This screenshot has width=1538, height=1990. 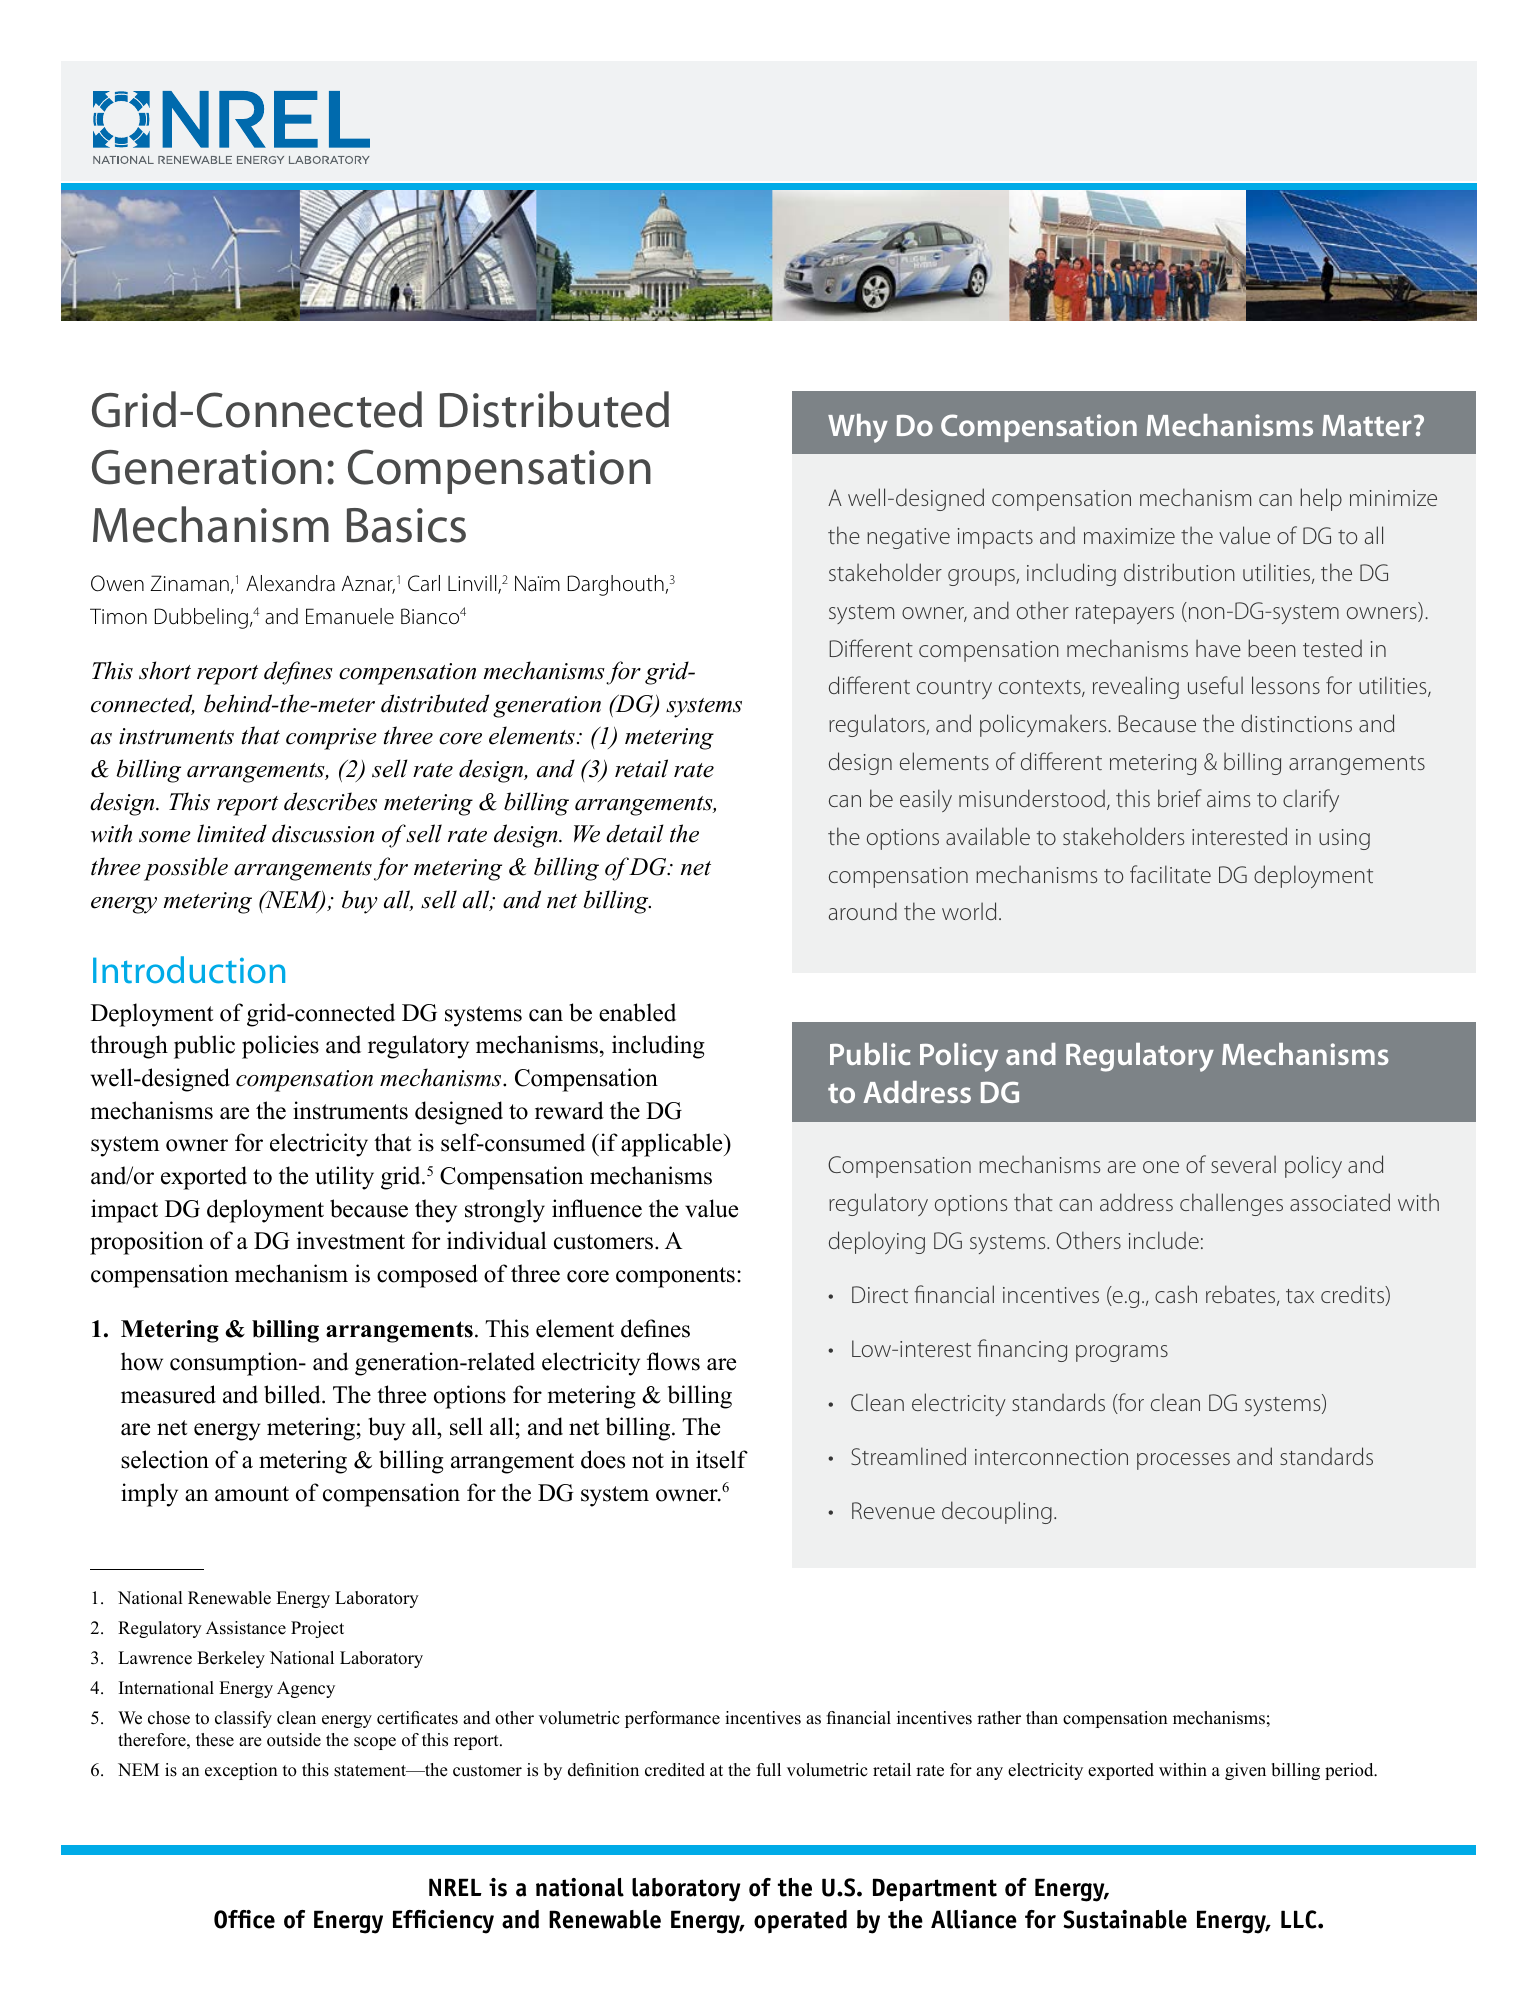 I want to click on facilitate, so click(x=1170, y=874).
